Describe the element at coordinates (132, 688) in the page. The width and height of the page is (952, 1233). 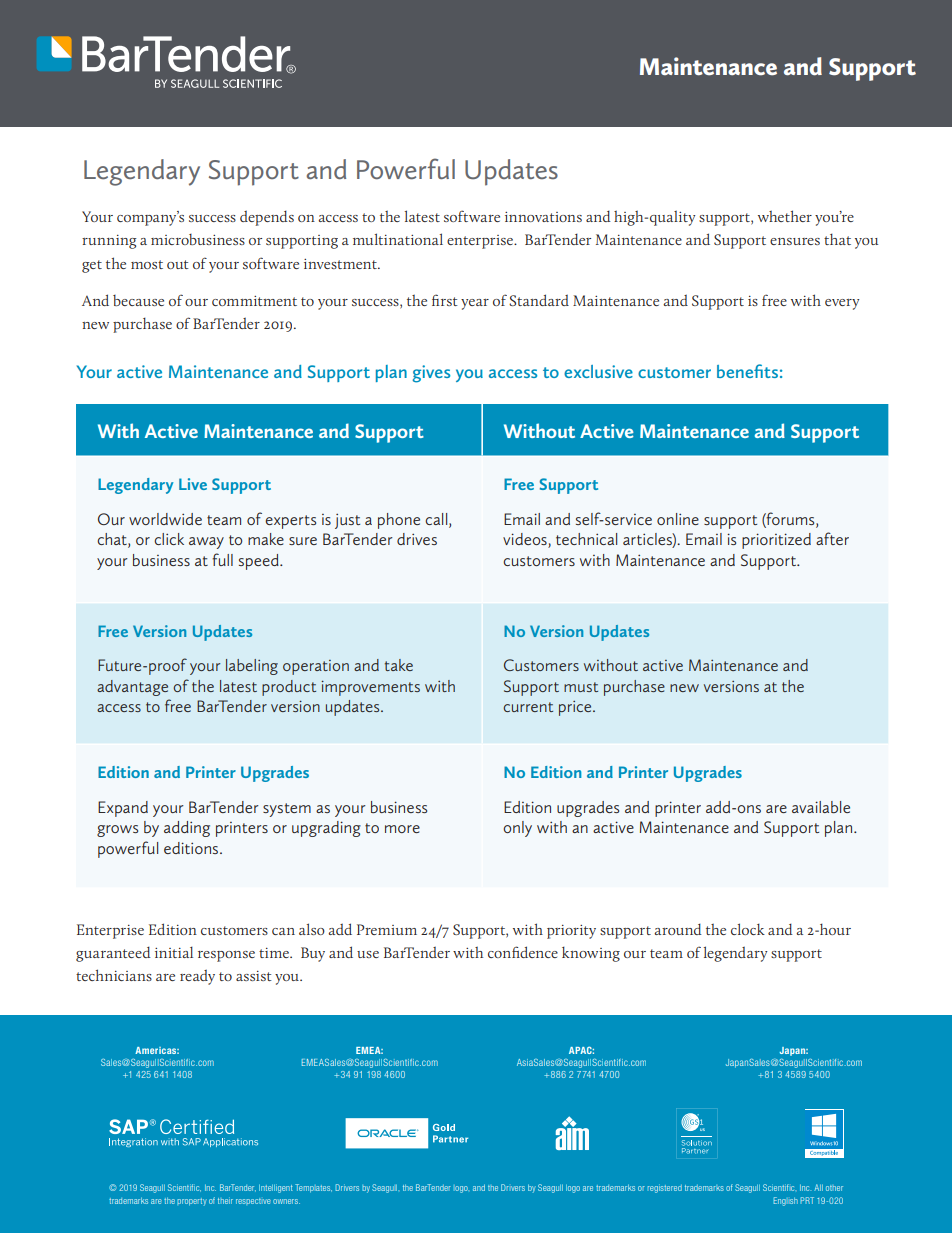
I see `advantage` at that location.
